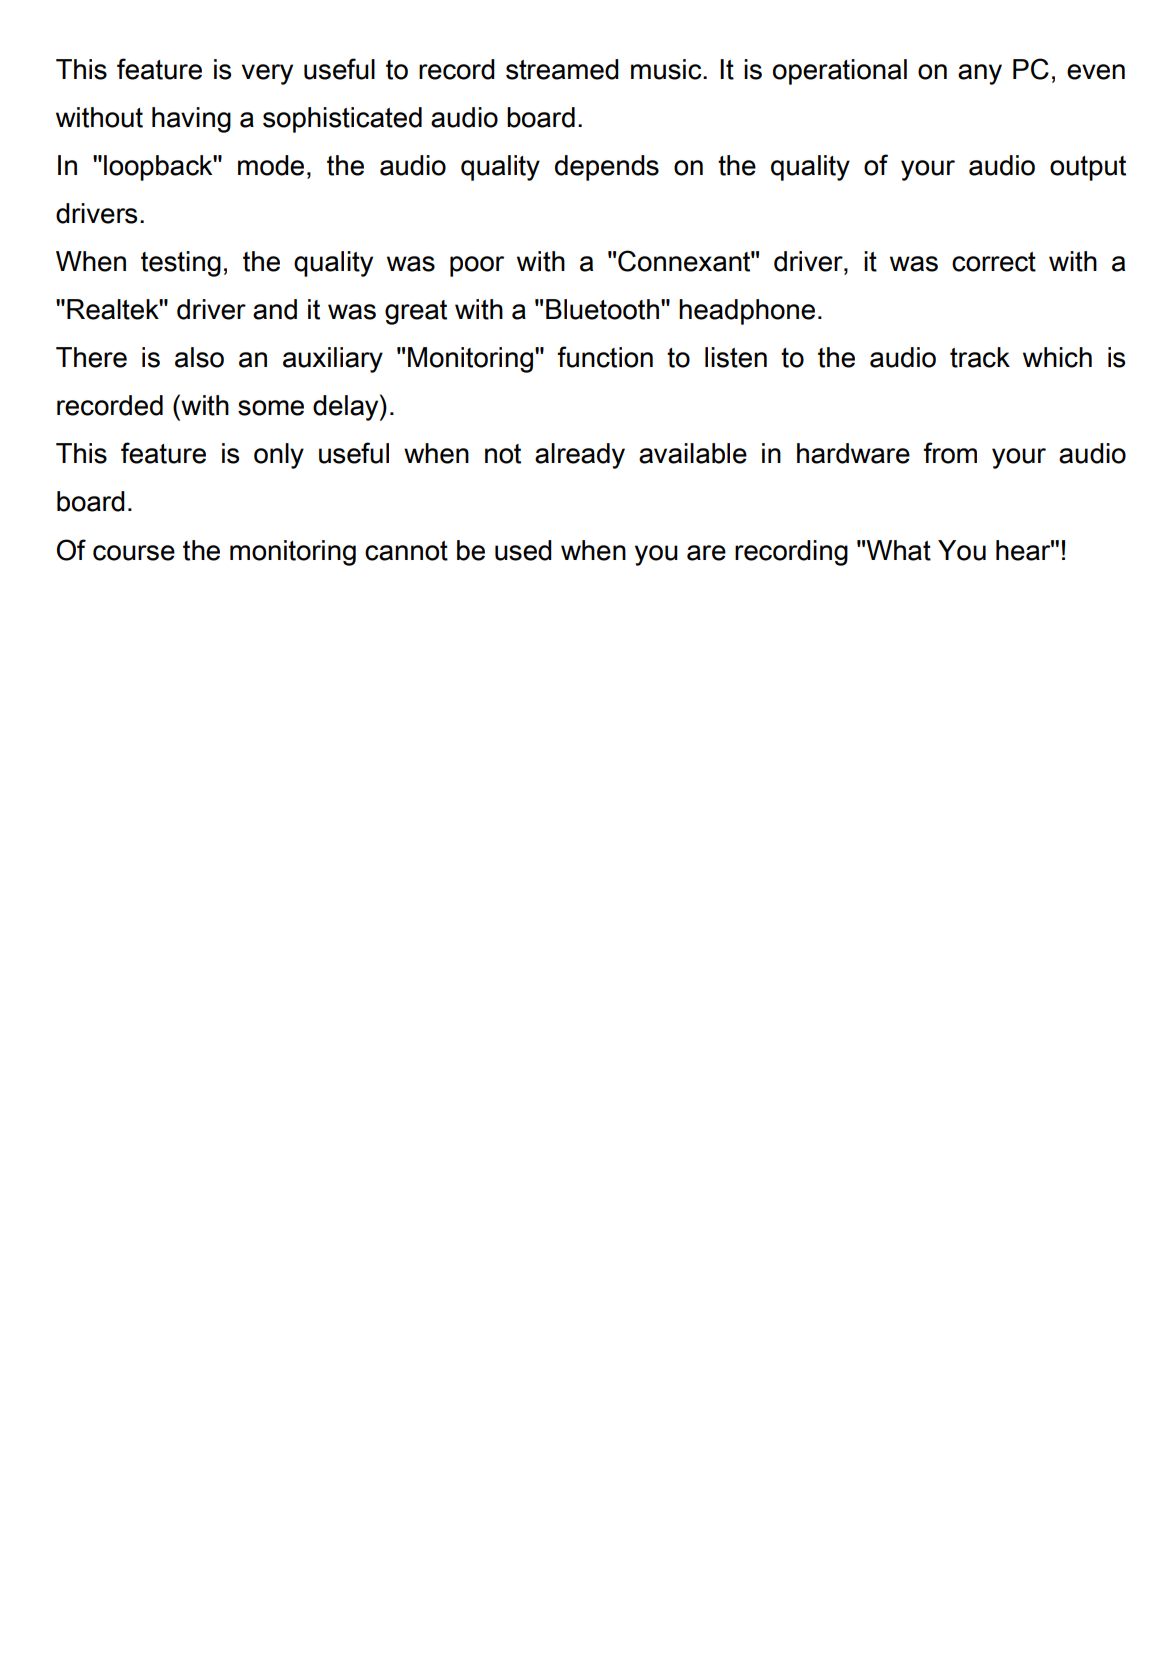 This image has width=1171, height=1657. I want to click on testing, so click(181, 264).
